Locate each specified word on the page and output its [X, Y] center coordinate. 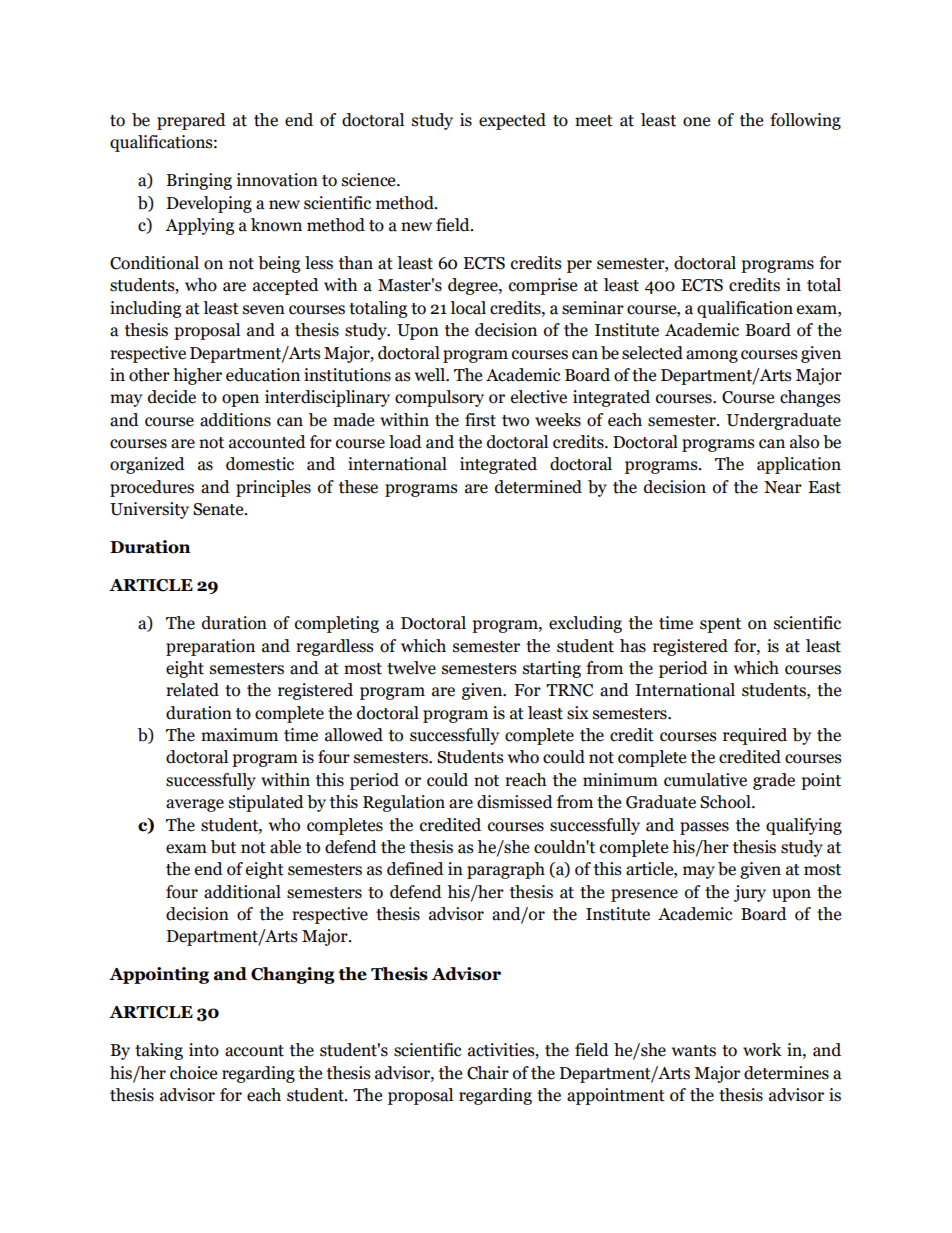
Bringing [199, 181]
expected [512, 121]
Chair [488, 1073]
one [696, 122]
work [762, 1050]
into [204, 1050]
